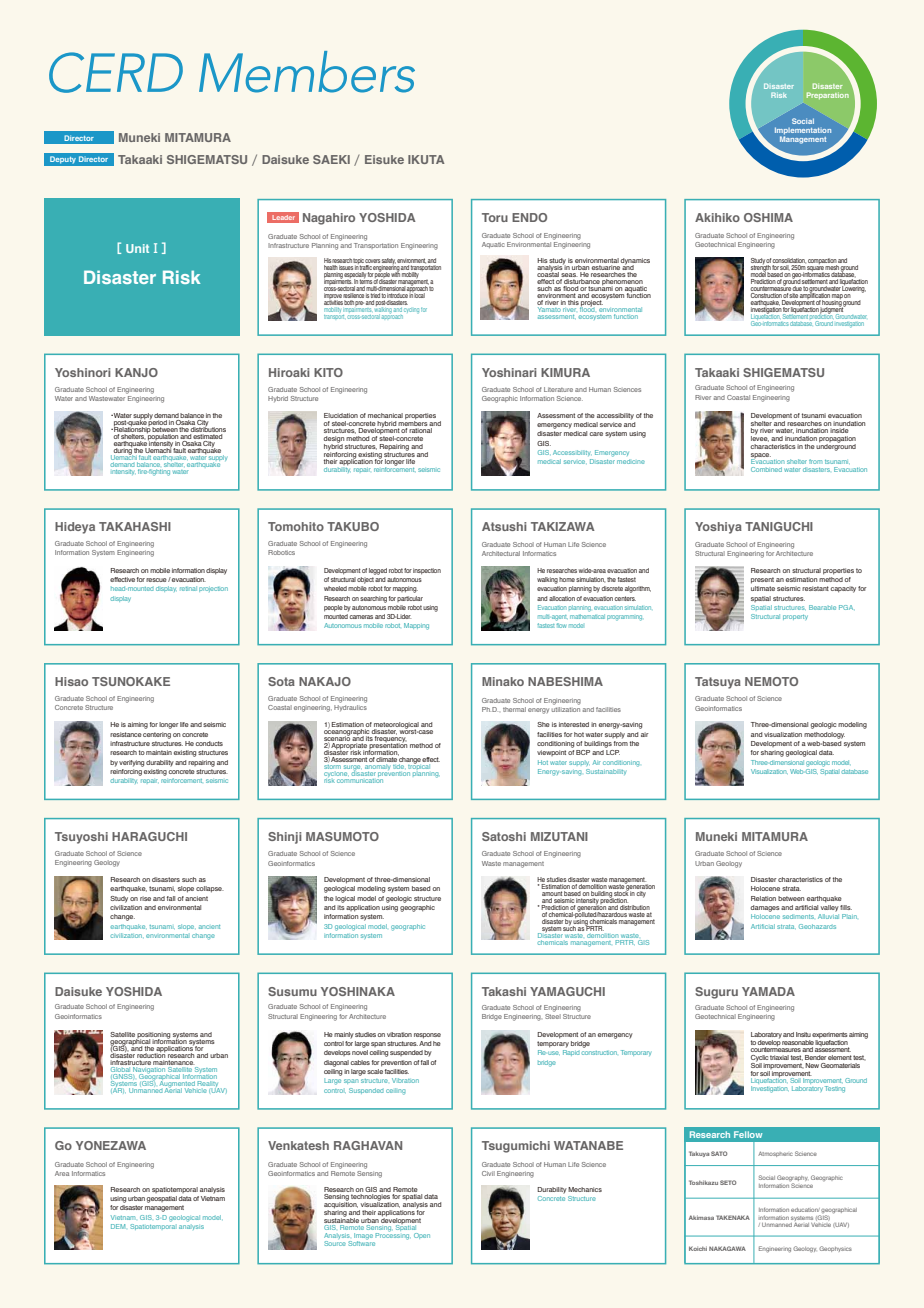  I want to click on rise, so click(145, 898).
